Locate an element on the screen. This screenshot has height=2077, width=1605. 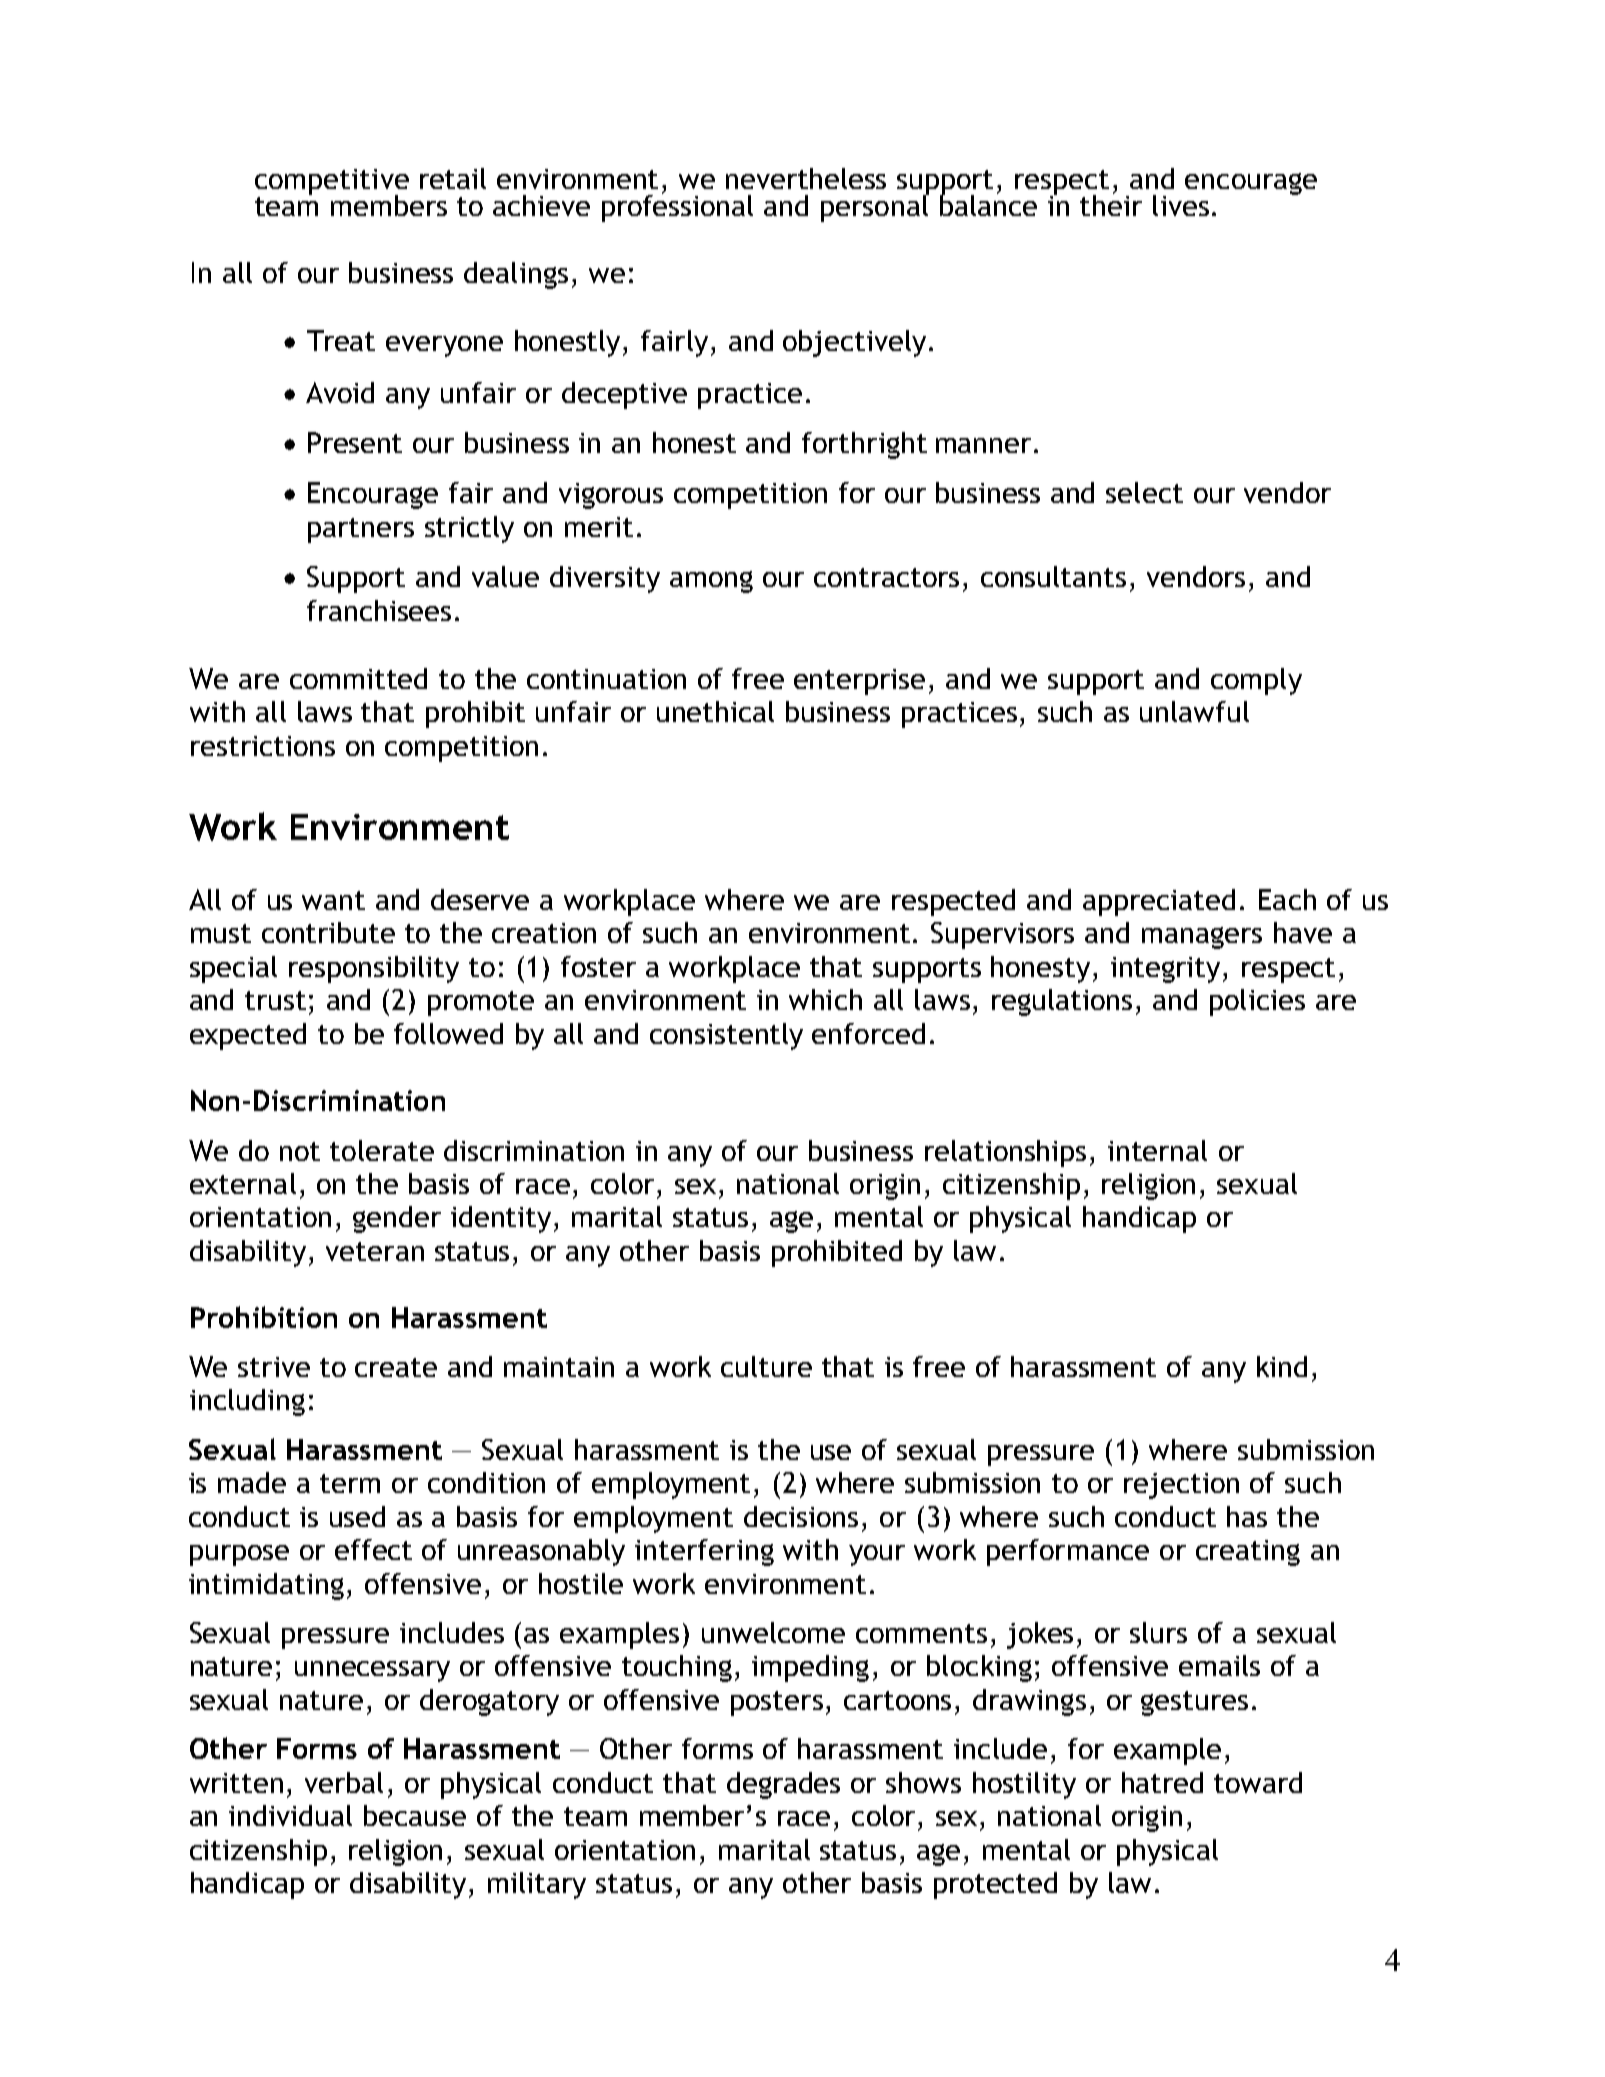
individual is located at coordinates (290, 1815).
